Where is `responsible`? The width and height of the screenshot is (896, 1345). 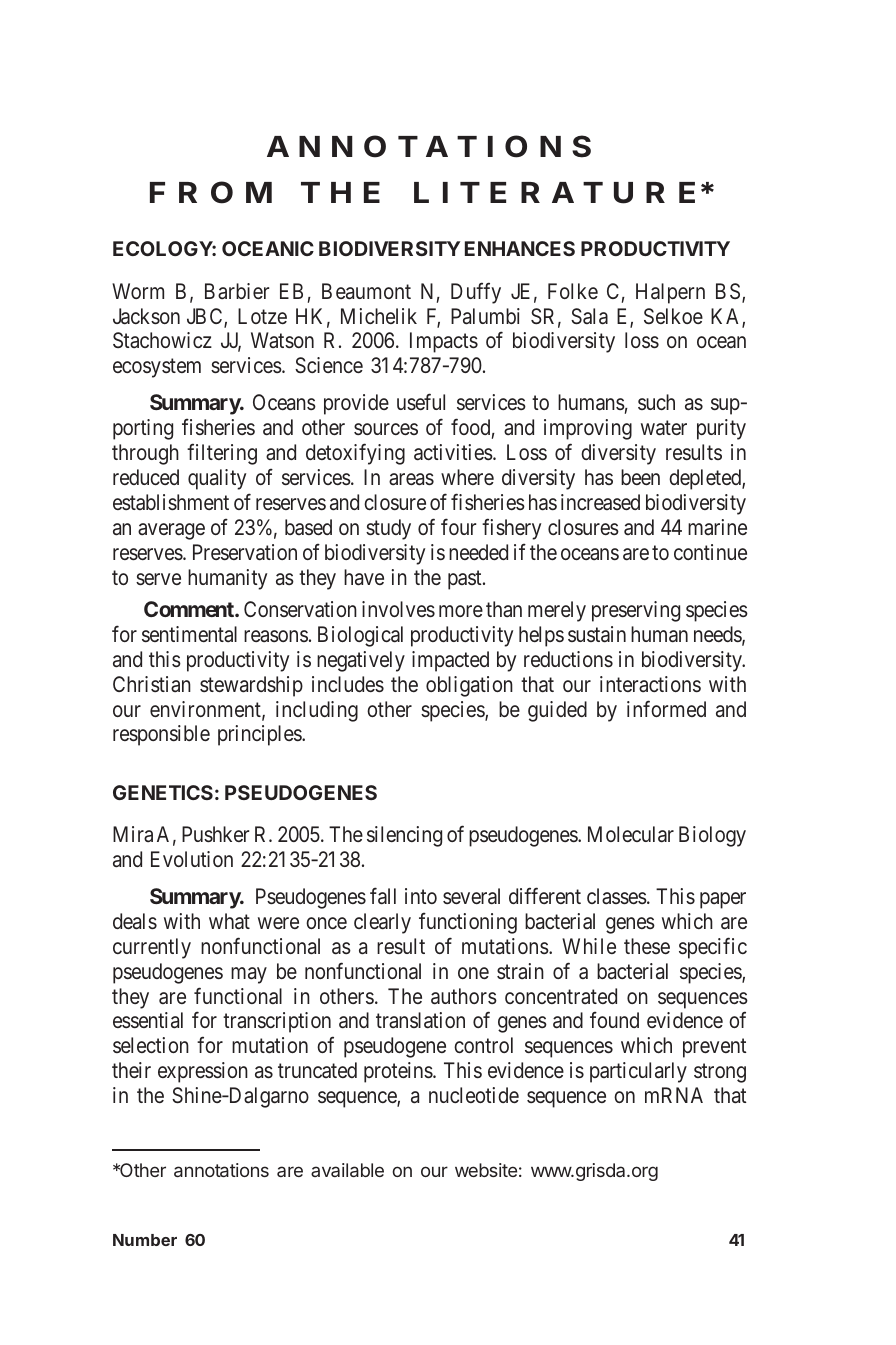
responsible is located at coordinates (161, 735).
